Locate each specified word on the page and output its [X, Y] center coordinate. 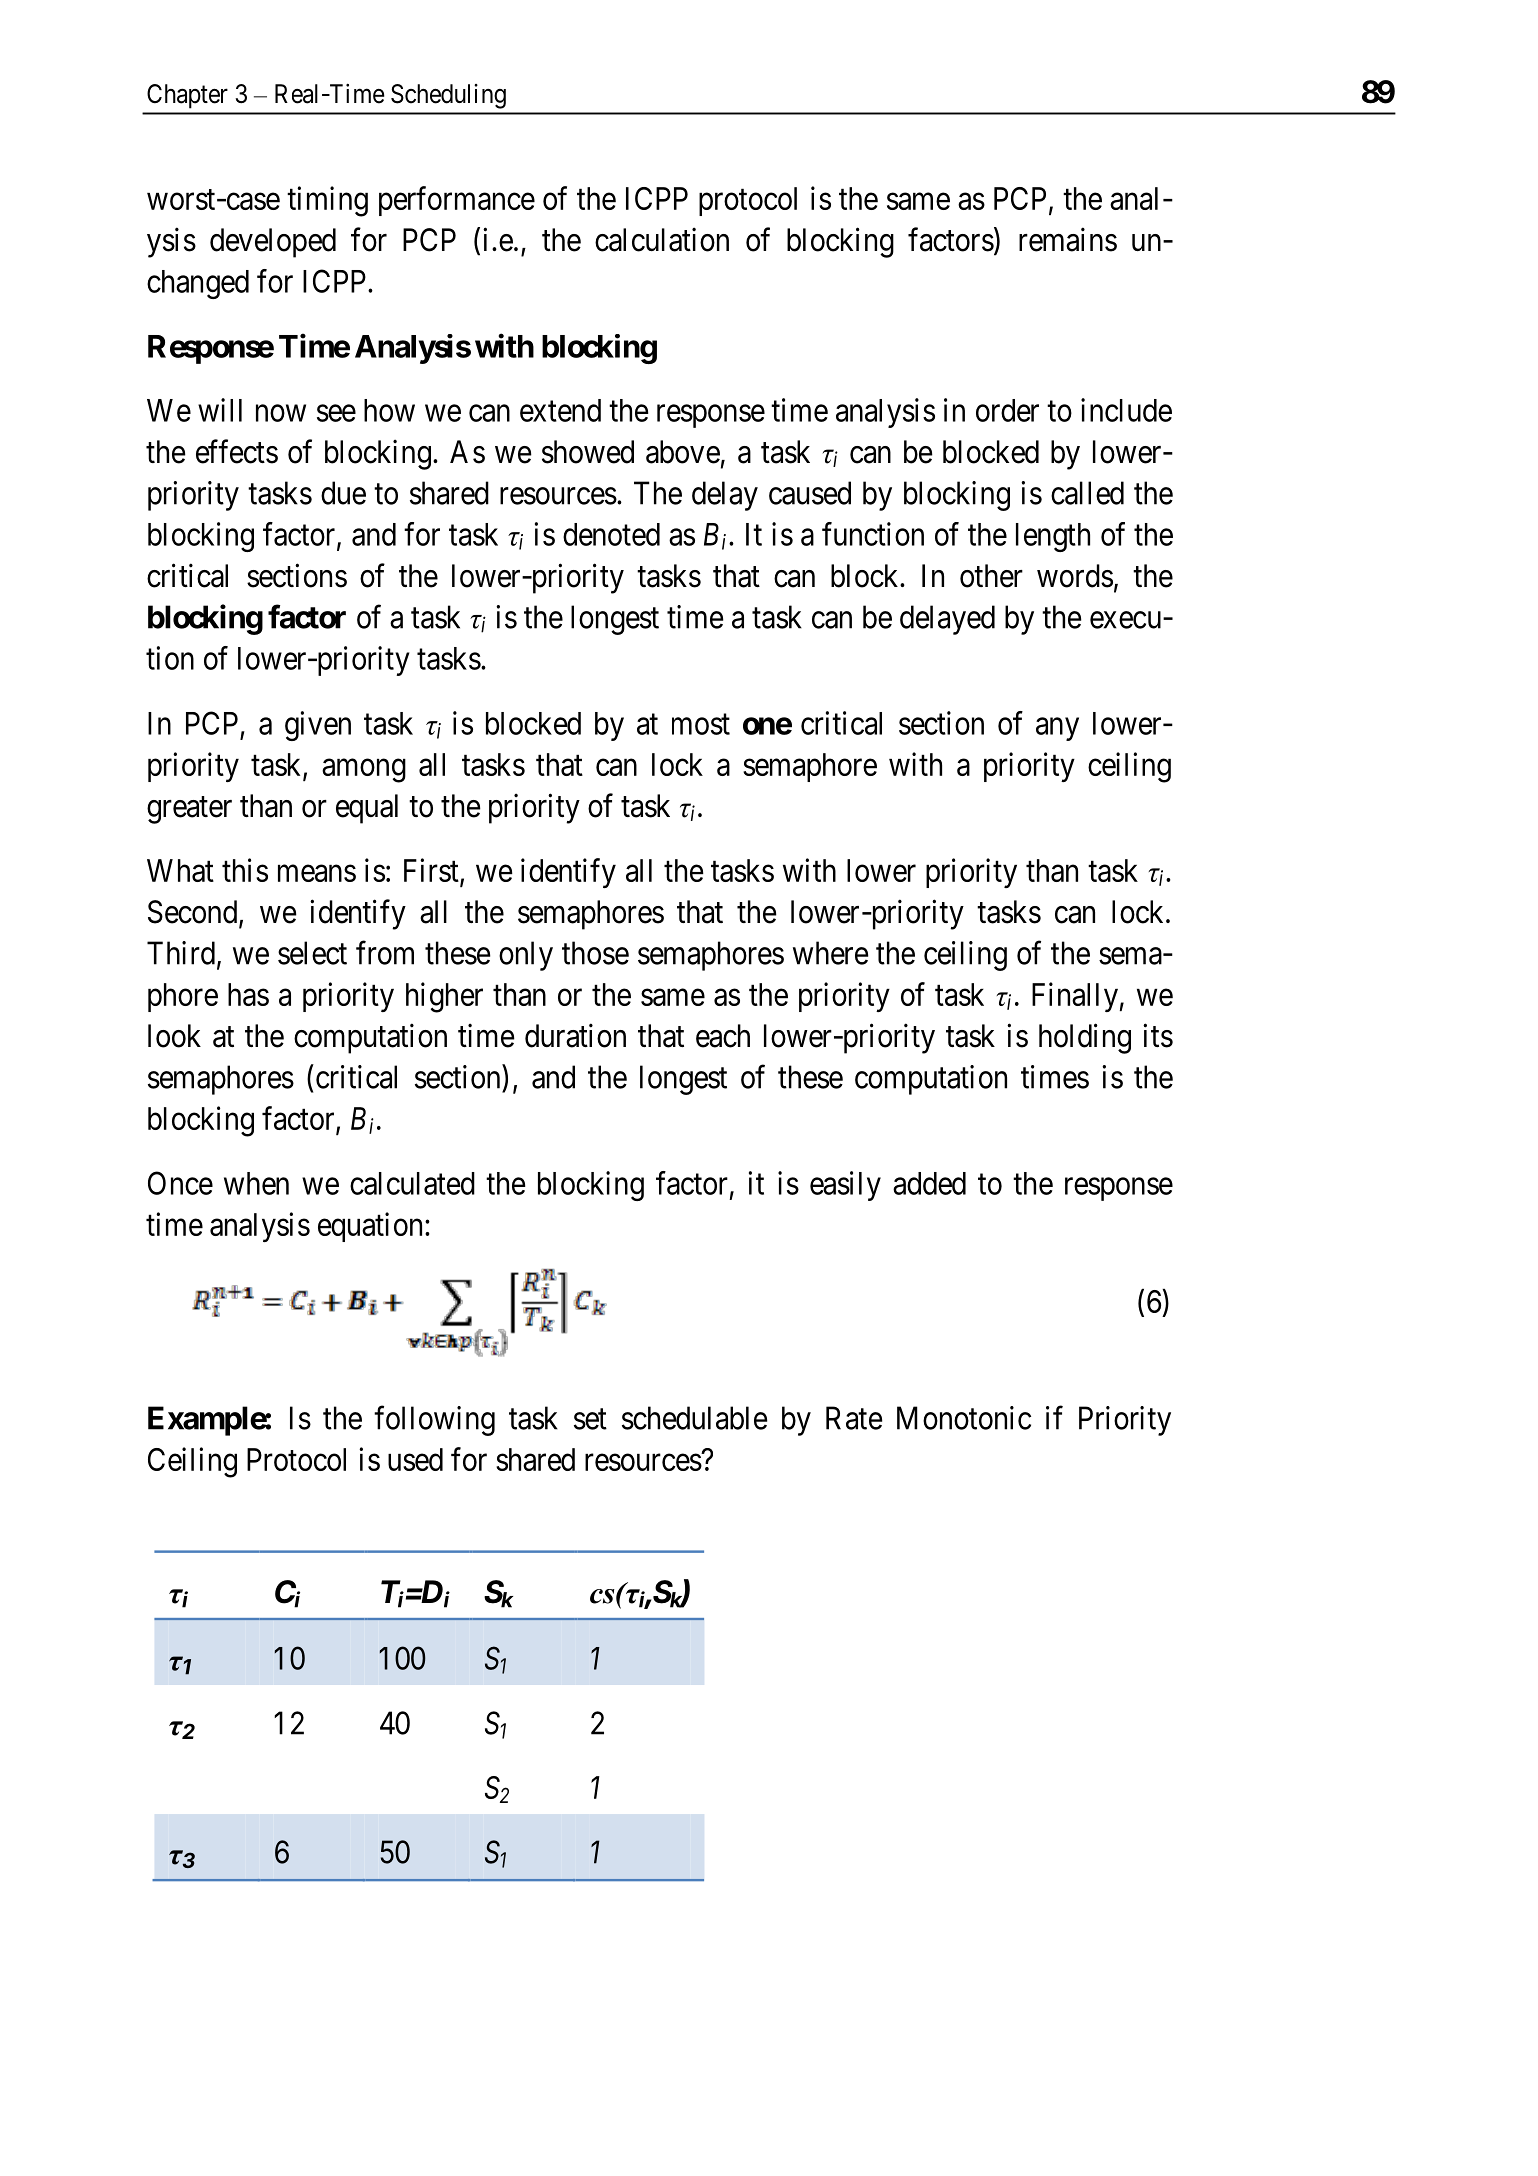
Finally [1075, 997]
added [929, 1183]
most [701, 724]
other [991, 576]
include [1126, 410]
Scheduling [448, 96]
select [312, 953]
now [281, 413]
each [723, 1036]
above [683, 452]
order [1007, 410]
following [434, 1420]
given [318, 726]
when [256, 1183]
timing [327, 201]
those [595, 953]
